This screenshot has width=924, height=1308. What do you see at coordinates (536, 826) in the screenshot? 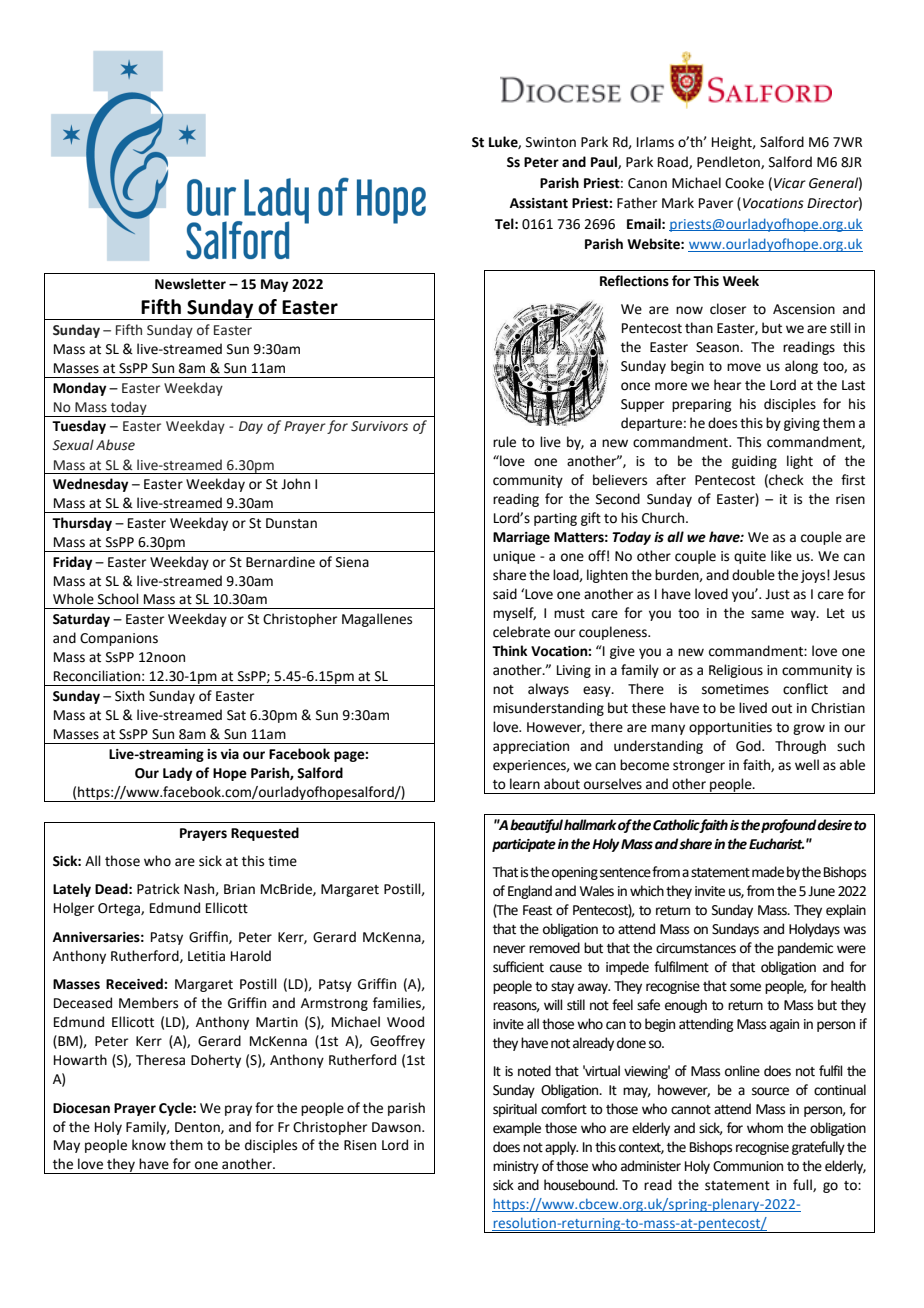
I see `beautiful` at bounding box center [536, 826].
